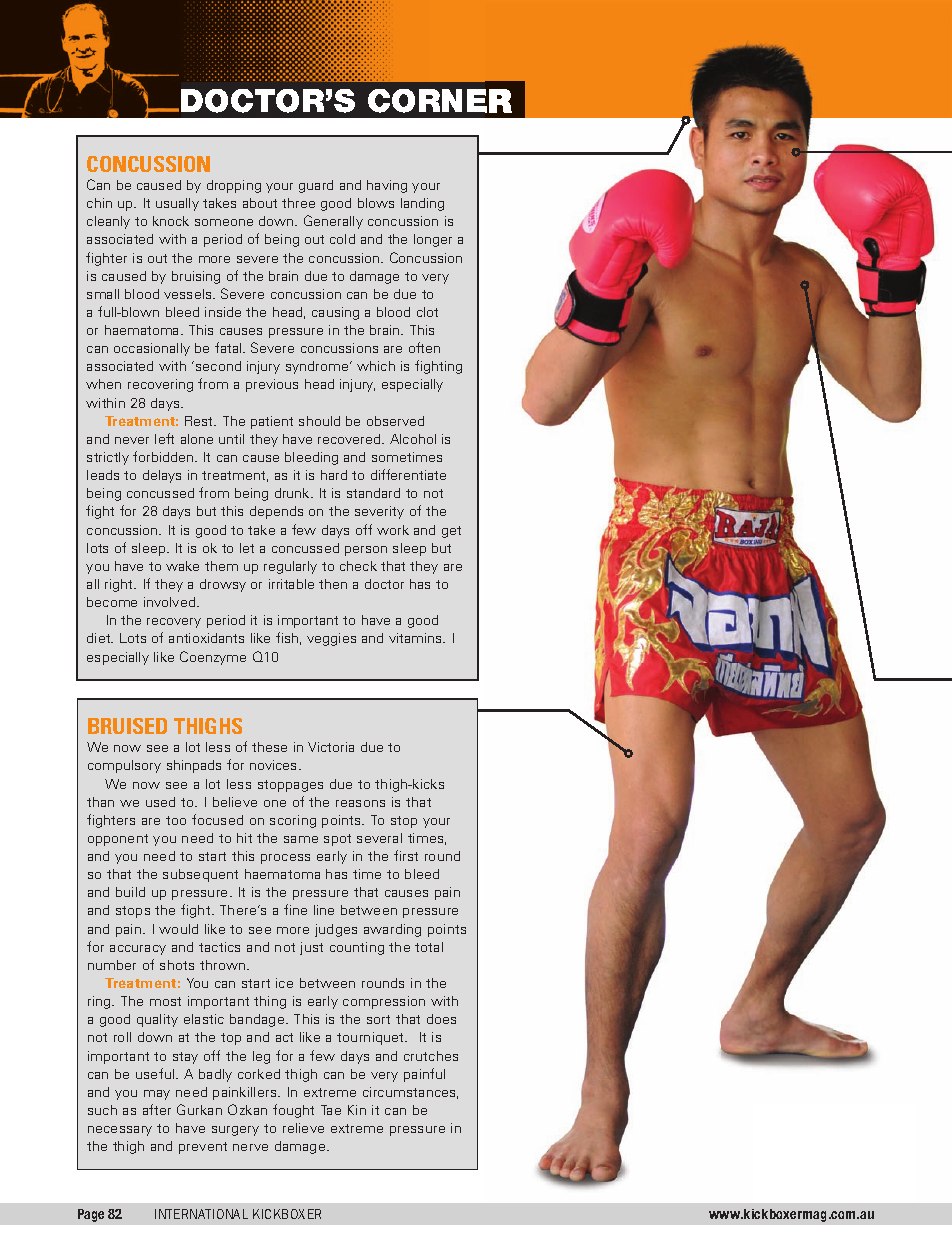 This image has height=1247, width=952. What do you see at coordinates (440, 101) in the image?
I see `CORNER` at bounding box center [440, 101].
